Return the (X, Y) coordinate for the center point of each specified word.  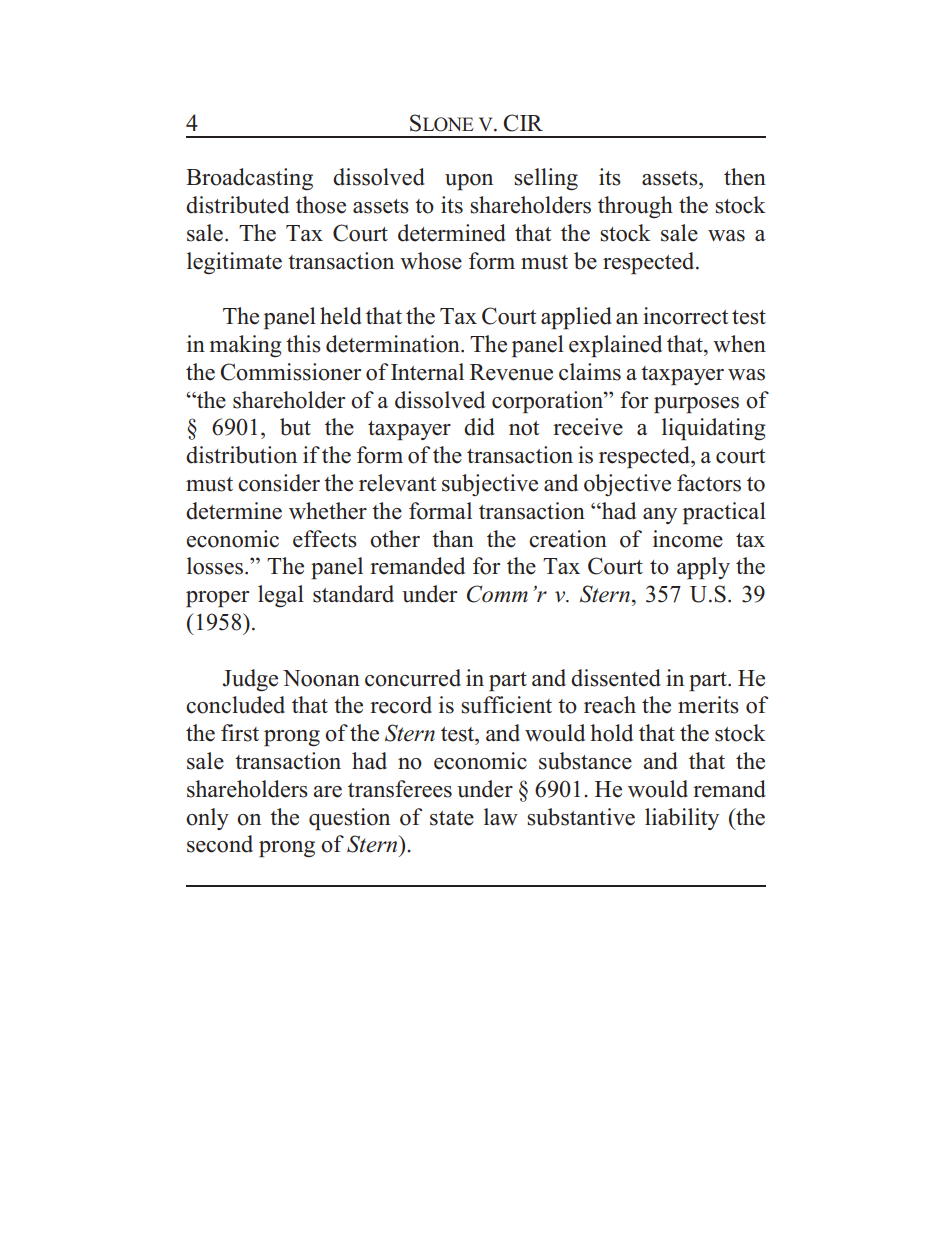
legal (281, 596)
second (220, 844)
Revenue (511, 372)
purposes (696, 405)
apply (703, 568)
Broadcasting (249, 179)
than (453, 538)
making (245, 346)
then (745, 177)
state (452, 818)
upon (469, 182)
